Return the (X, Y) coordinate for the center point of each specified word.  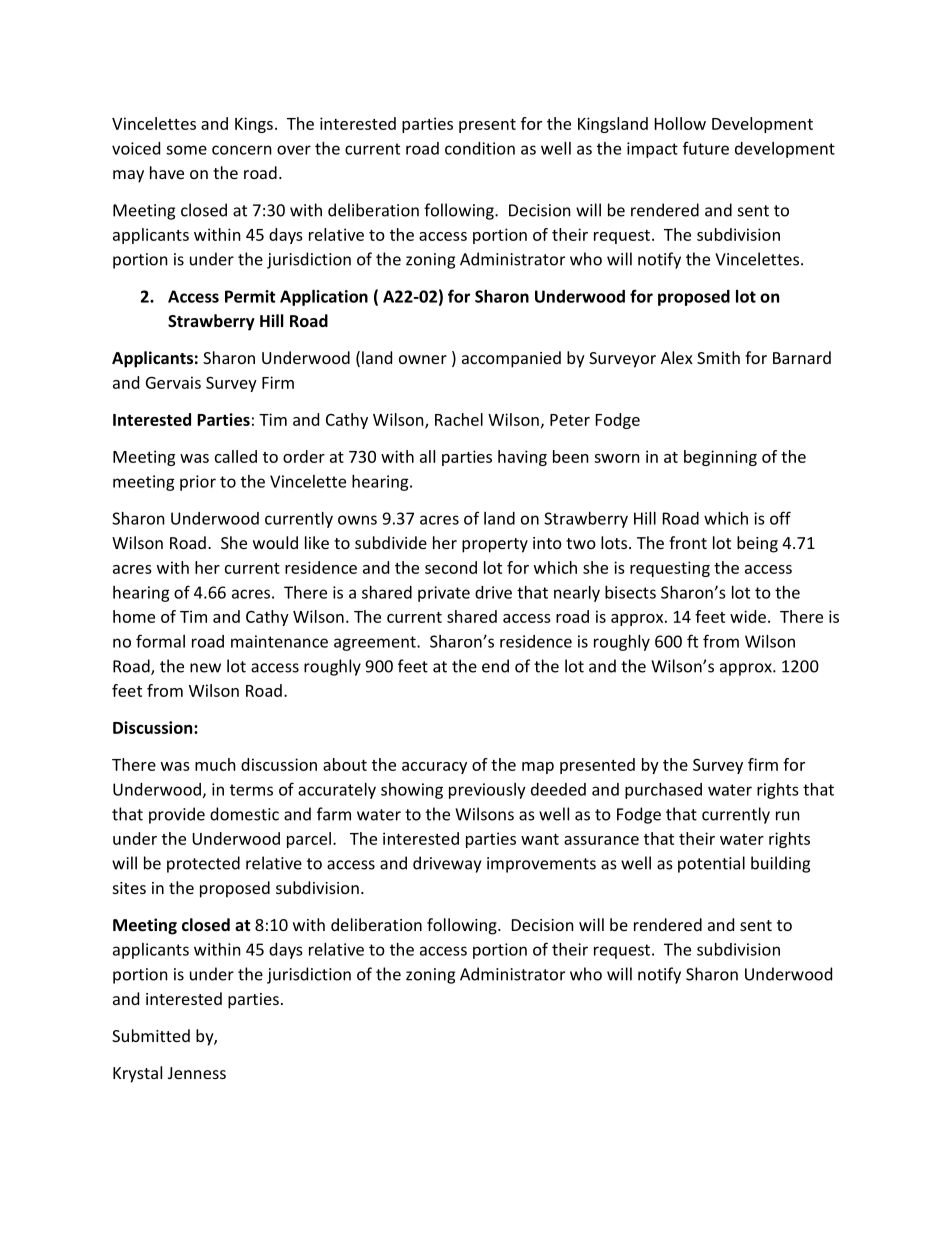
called (236, 456)
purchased (663, 791)
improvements (541, 865)
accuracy (434, 768)
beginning (720, 458)
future (706, 148)
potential (711, 864)
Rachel (459, 419)
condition (480, 148)
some (186, 150)
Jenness (197, 1073)
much (215, 764)
